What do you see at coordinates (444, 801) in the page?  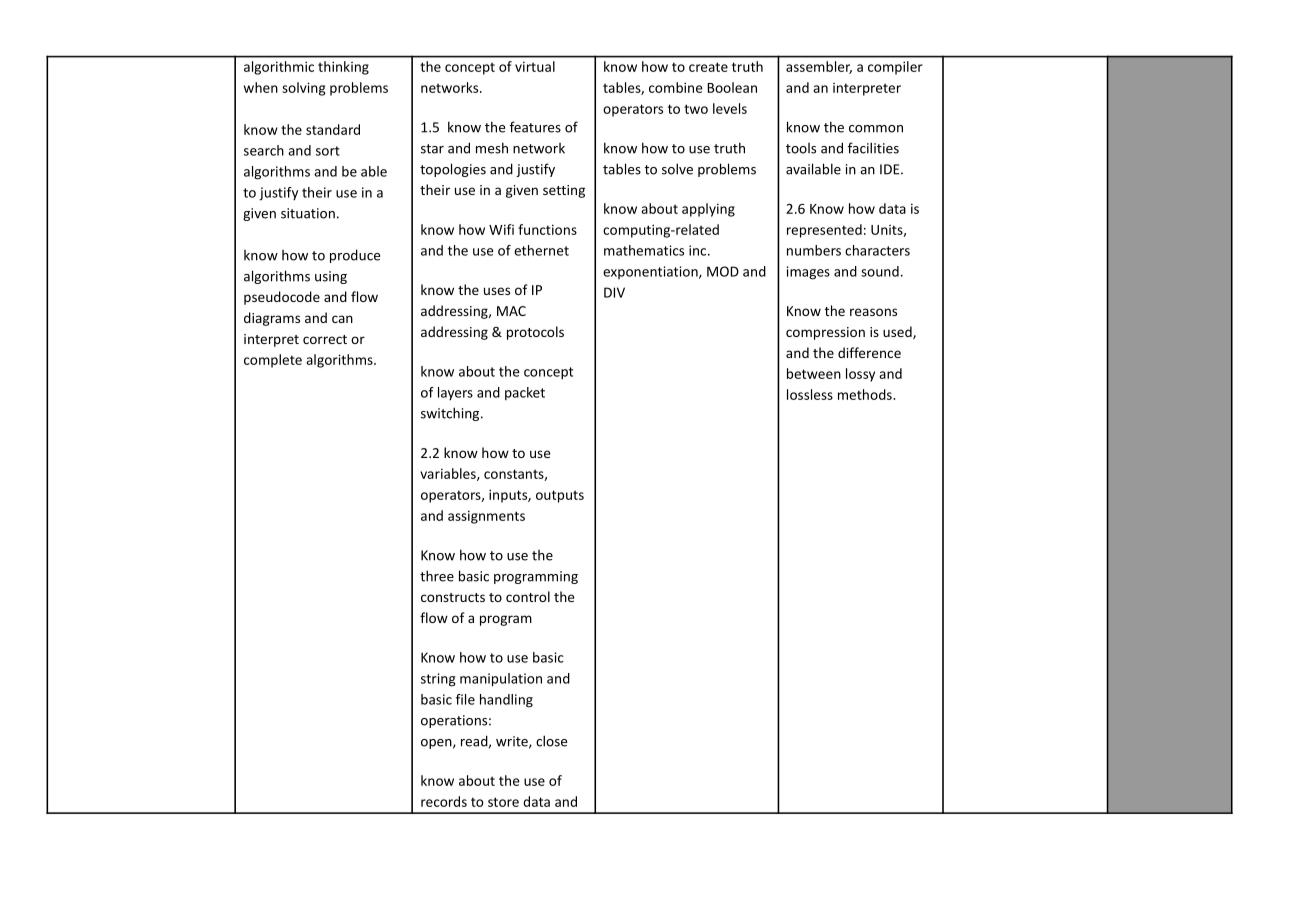 I see `records` at bounding box center [444, 801].
